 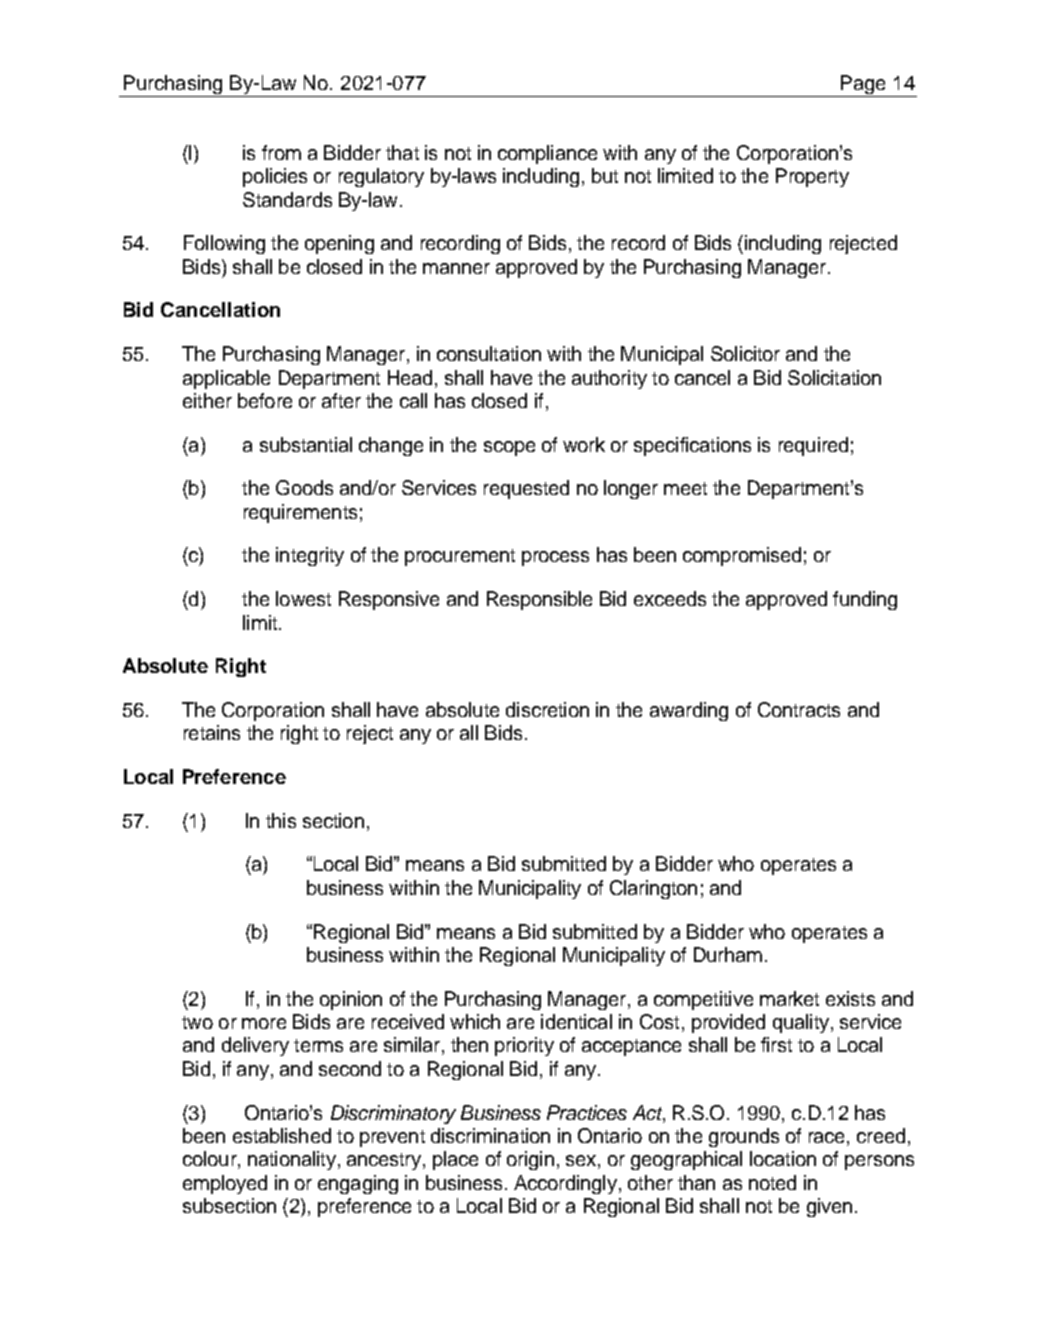 I want to click on before, so click(x=265, y=400).
